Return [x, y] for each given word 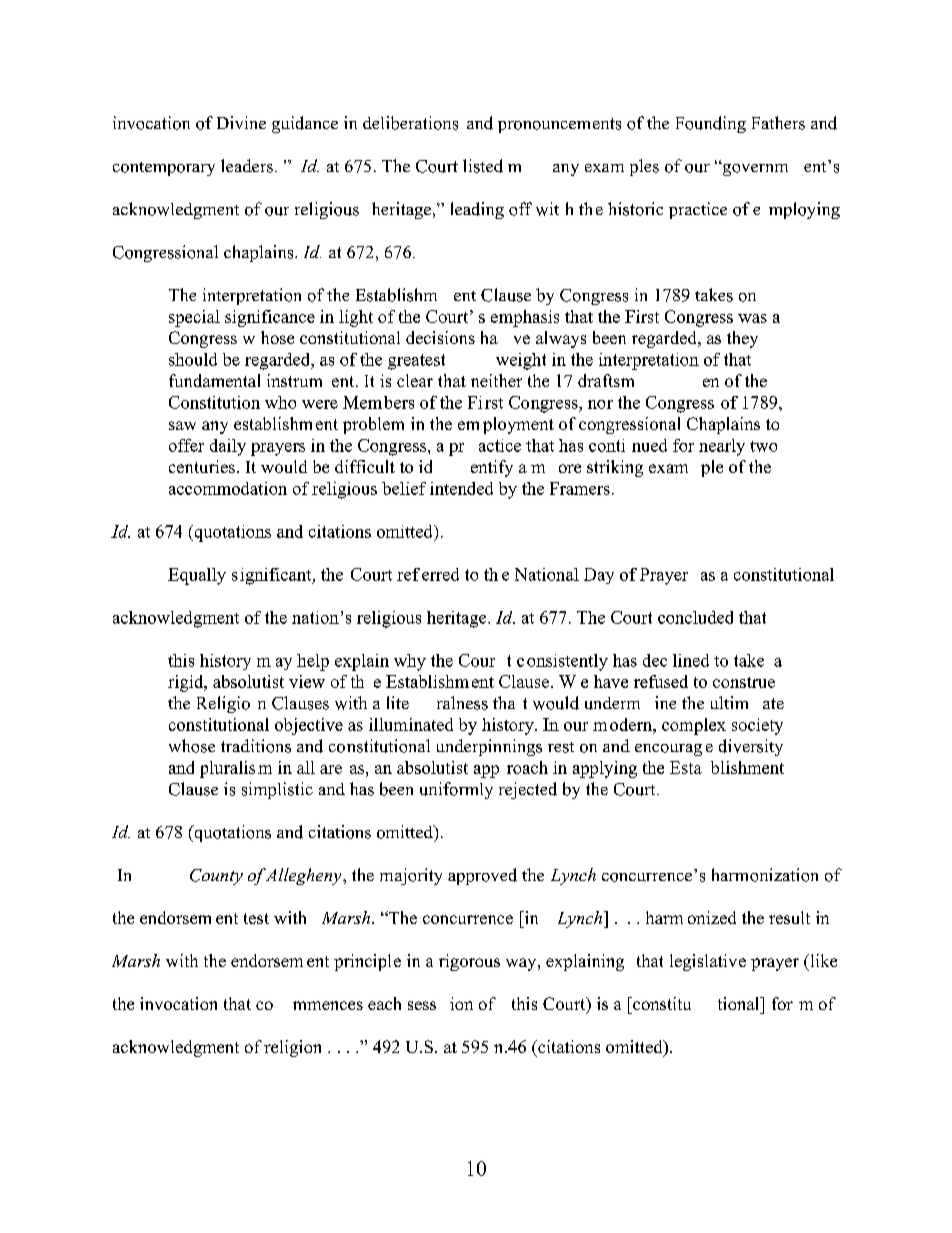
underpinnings [489, 747]
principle [367, 962]
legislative [708, 962]
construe [744, 682]
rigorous [469, 962]
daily [228, 447]
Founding [711, 124]
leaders [247, 166]
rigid [187, 683]
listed [483, 166]
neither [496, 380]
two [763, 446]
